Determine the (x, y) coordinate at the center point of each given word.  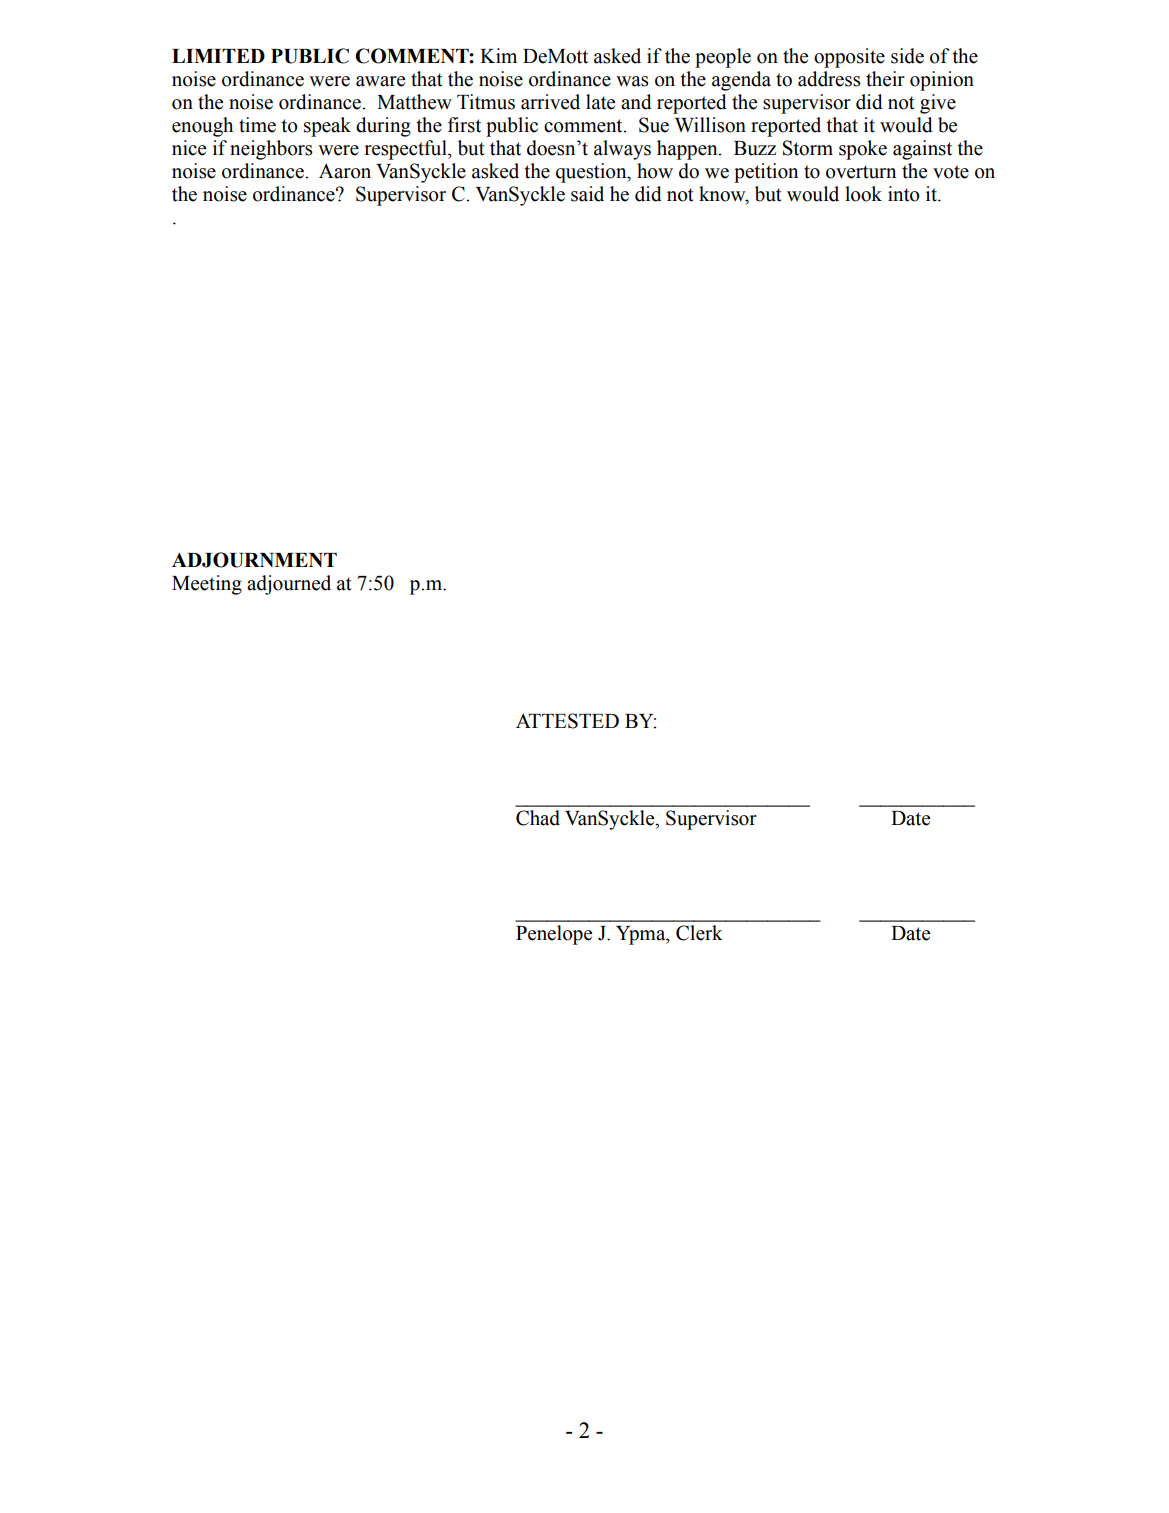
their (885, 79)
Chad (538, 818)
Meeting (207, 585)
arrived (550, 102)
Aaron (345, 171)
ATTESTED (567, 721)
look (863, 194)
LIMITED (218, 56)
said (587, 194)
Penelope (554, 935)
